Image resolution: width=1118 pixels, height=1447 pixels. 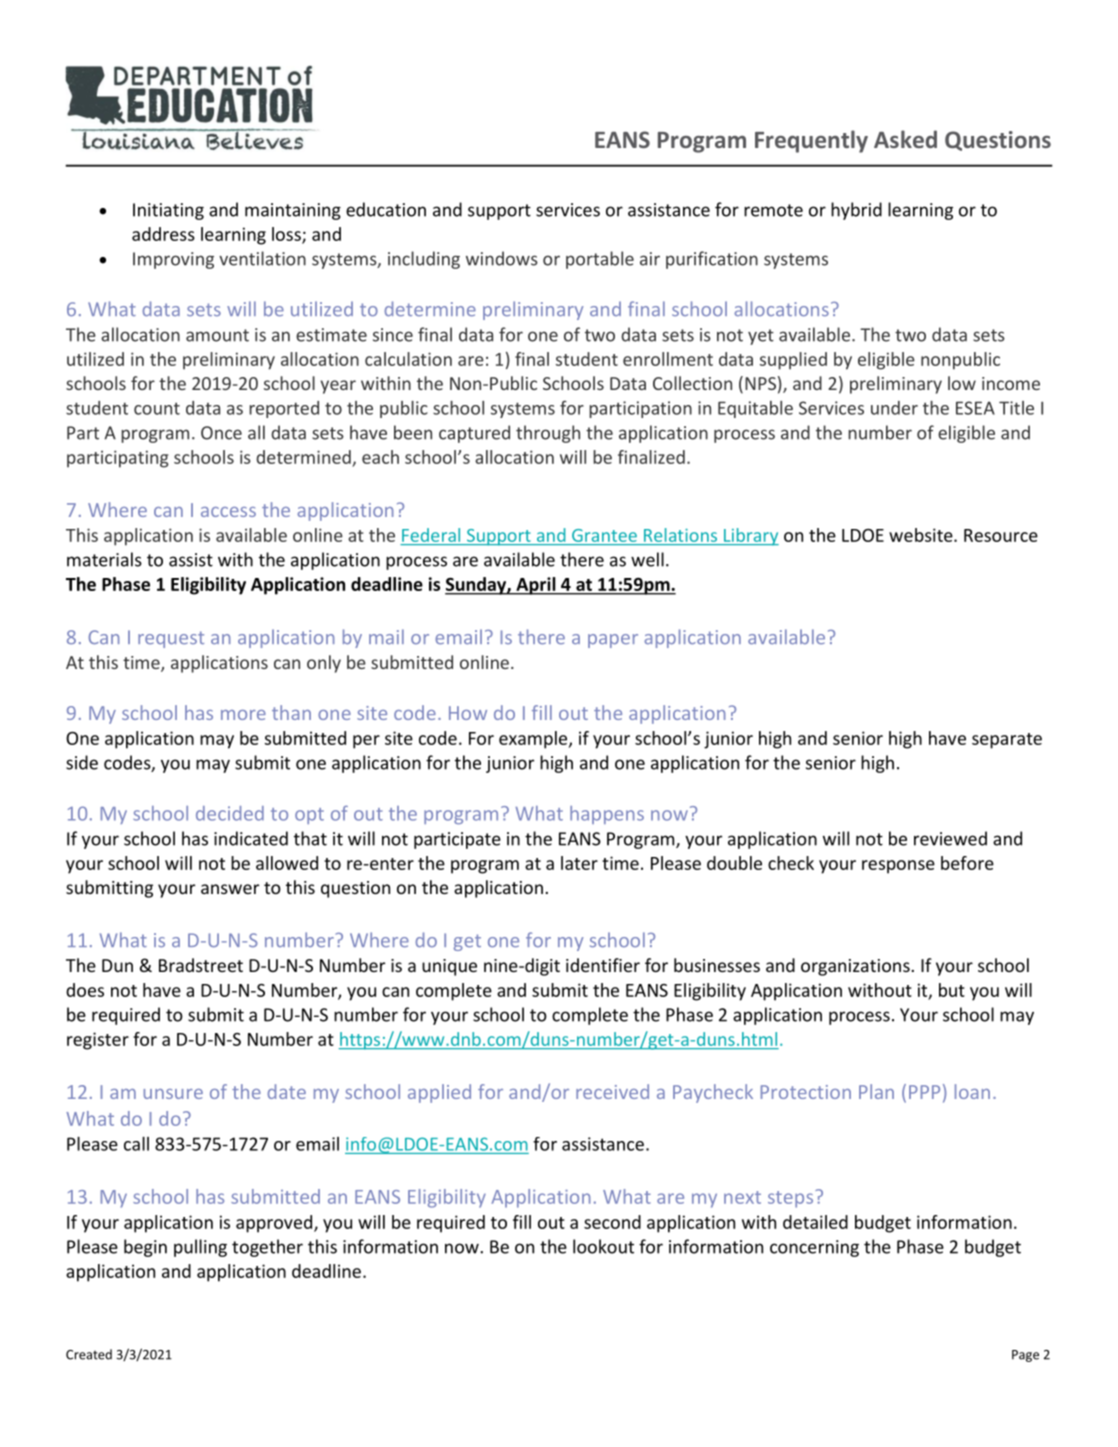 What do you see at coordinates (200, 1248) in the image?
I see `pulling` at bounding box center [200, 1248].
